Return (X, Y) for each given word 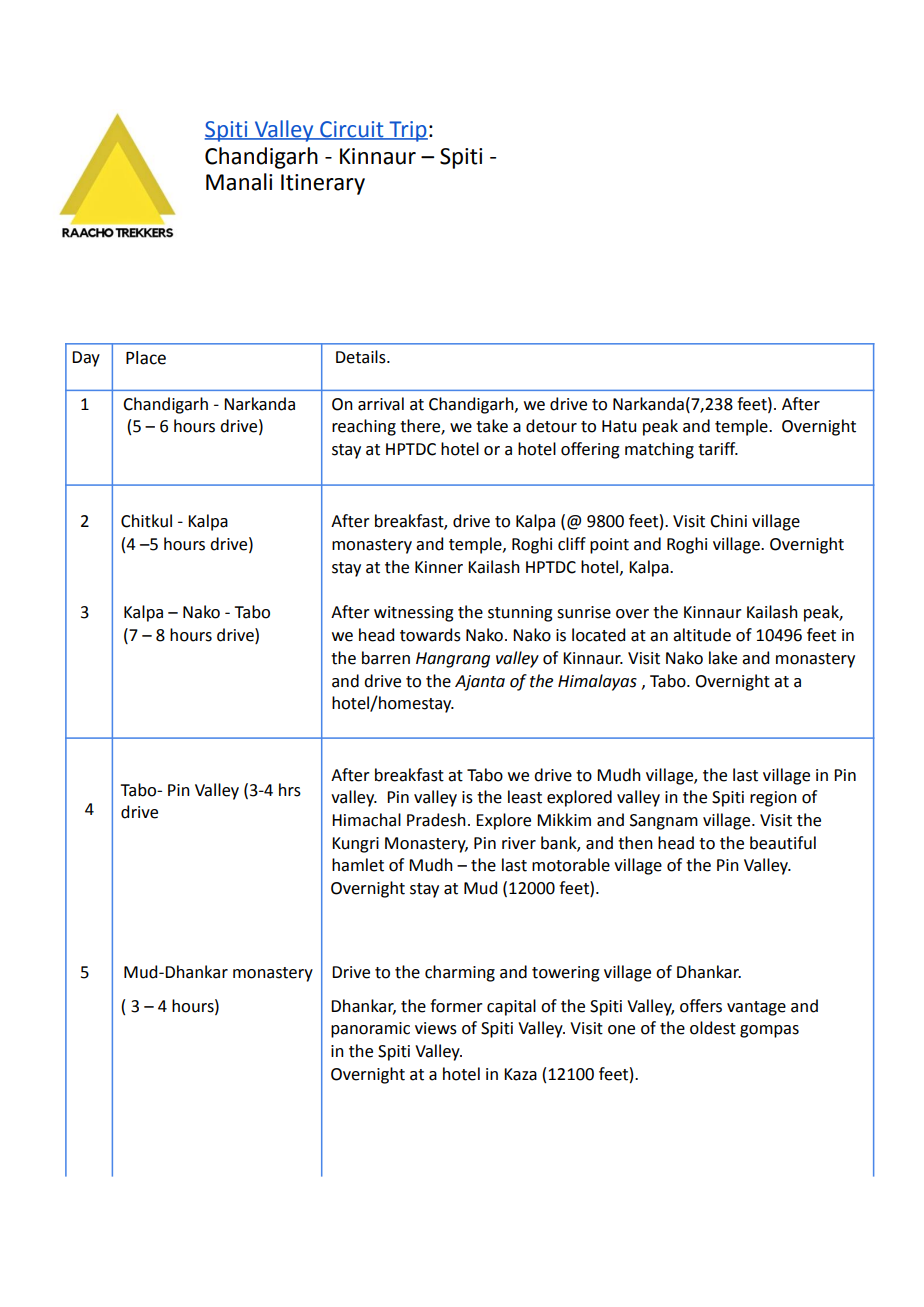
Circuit (352, 130)
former (456, 1006)
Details (362, 357)
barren (386, 658)
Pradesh (436, 820)
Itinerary (323, 184)
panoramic (370, 1030)
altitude (702, 635)
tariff (718, 449)
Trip (407, 131)
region (773, 799)
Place (146, 358)
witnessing (414, 614)
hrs (290, 790)
